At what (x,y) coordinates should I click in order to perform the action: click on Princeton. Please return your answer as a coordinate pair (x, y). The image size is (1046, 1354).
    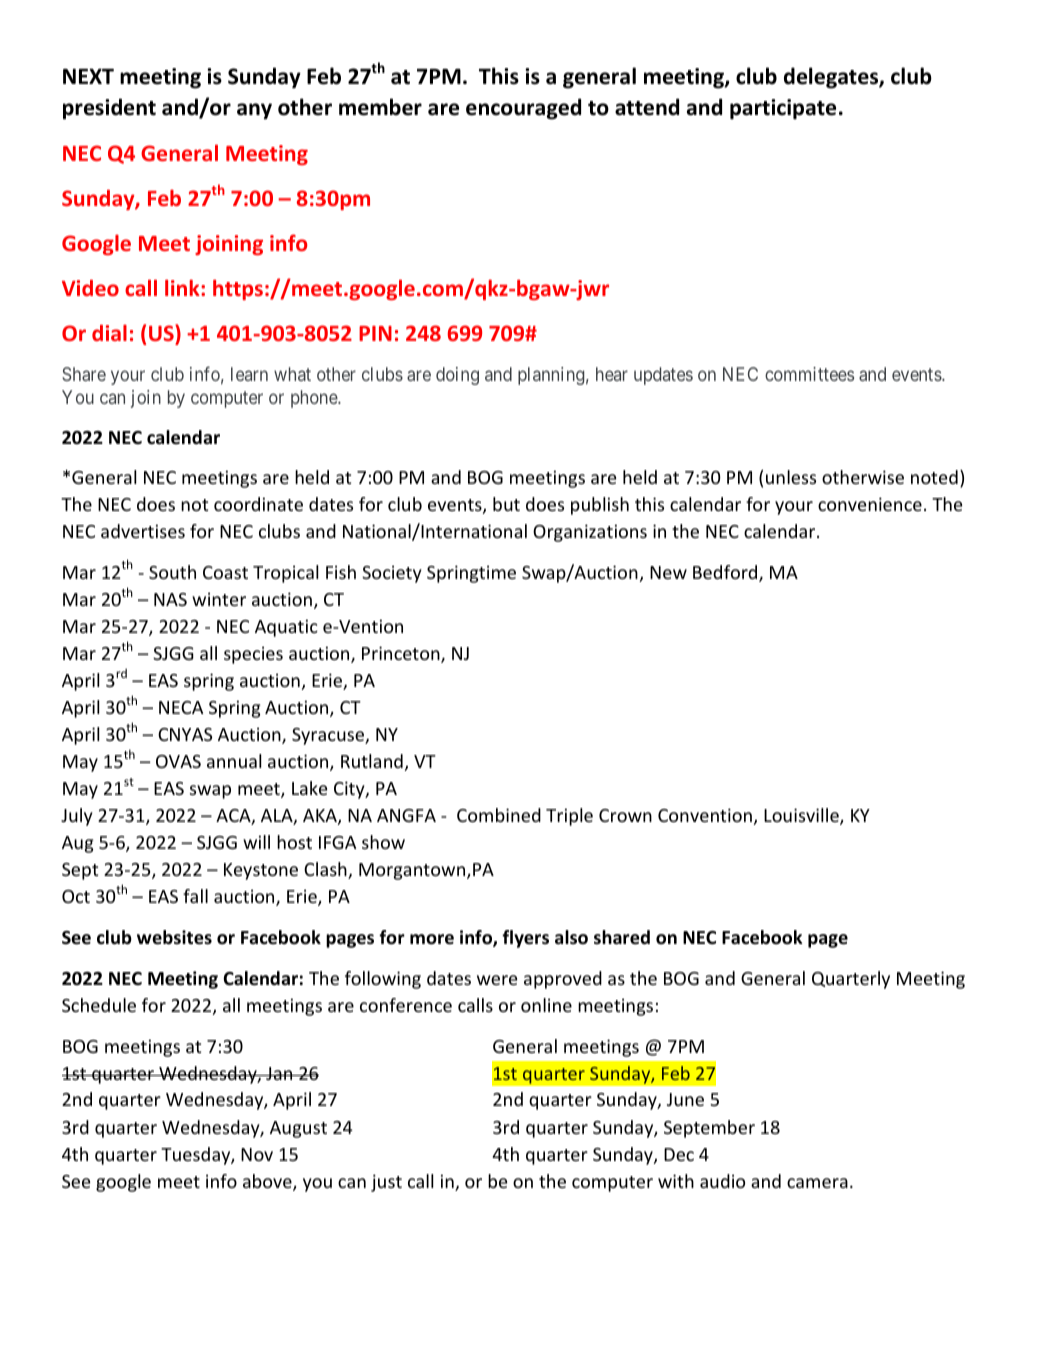
    Looking at the image, I should click on (402, 654).
